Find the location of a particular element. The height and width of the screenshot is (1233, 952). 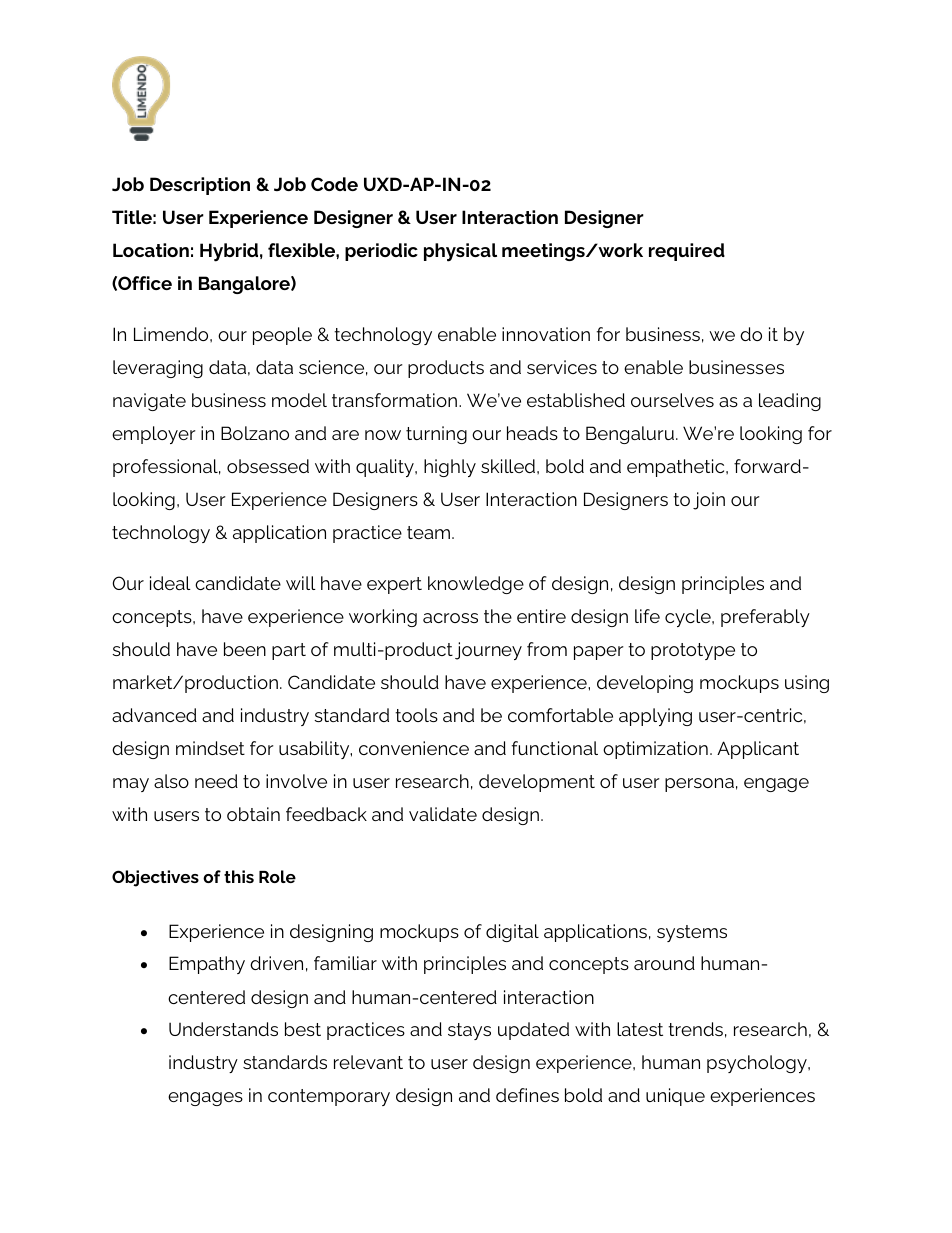

highly is located at coordinates (450, 468).
